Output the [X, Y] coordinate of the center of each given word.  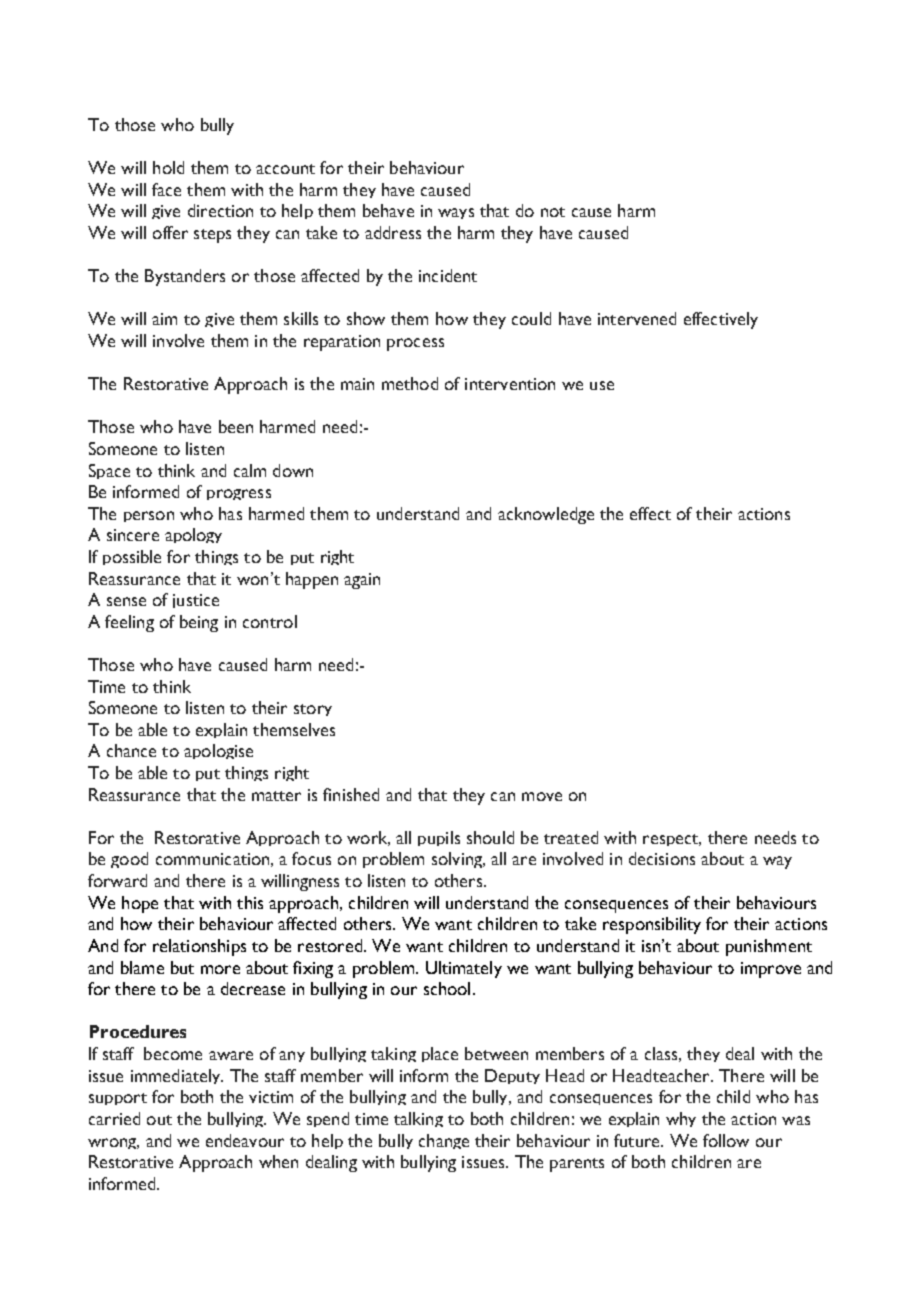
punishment [769, 947]
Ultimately [464, 969]
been [236, 426]
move [542, 796]
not [553, 212]
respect [672, 840]
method [410, 383]
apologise [218, 751]
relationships [199, 947]
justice [196, 601]
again [362, 581]
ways [456, 213]
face [166, 189]
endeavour [245, 1140]
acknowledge [546, 515]
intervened [637, 318]
